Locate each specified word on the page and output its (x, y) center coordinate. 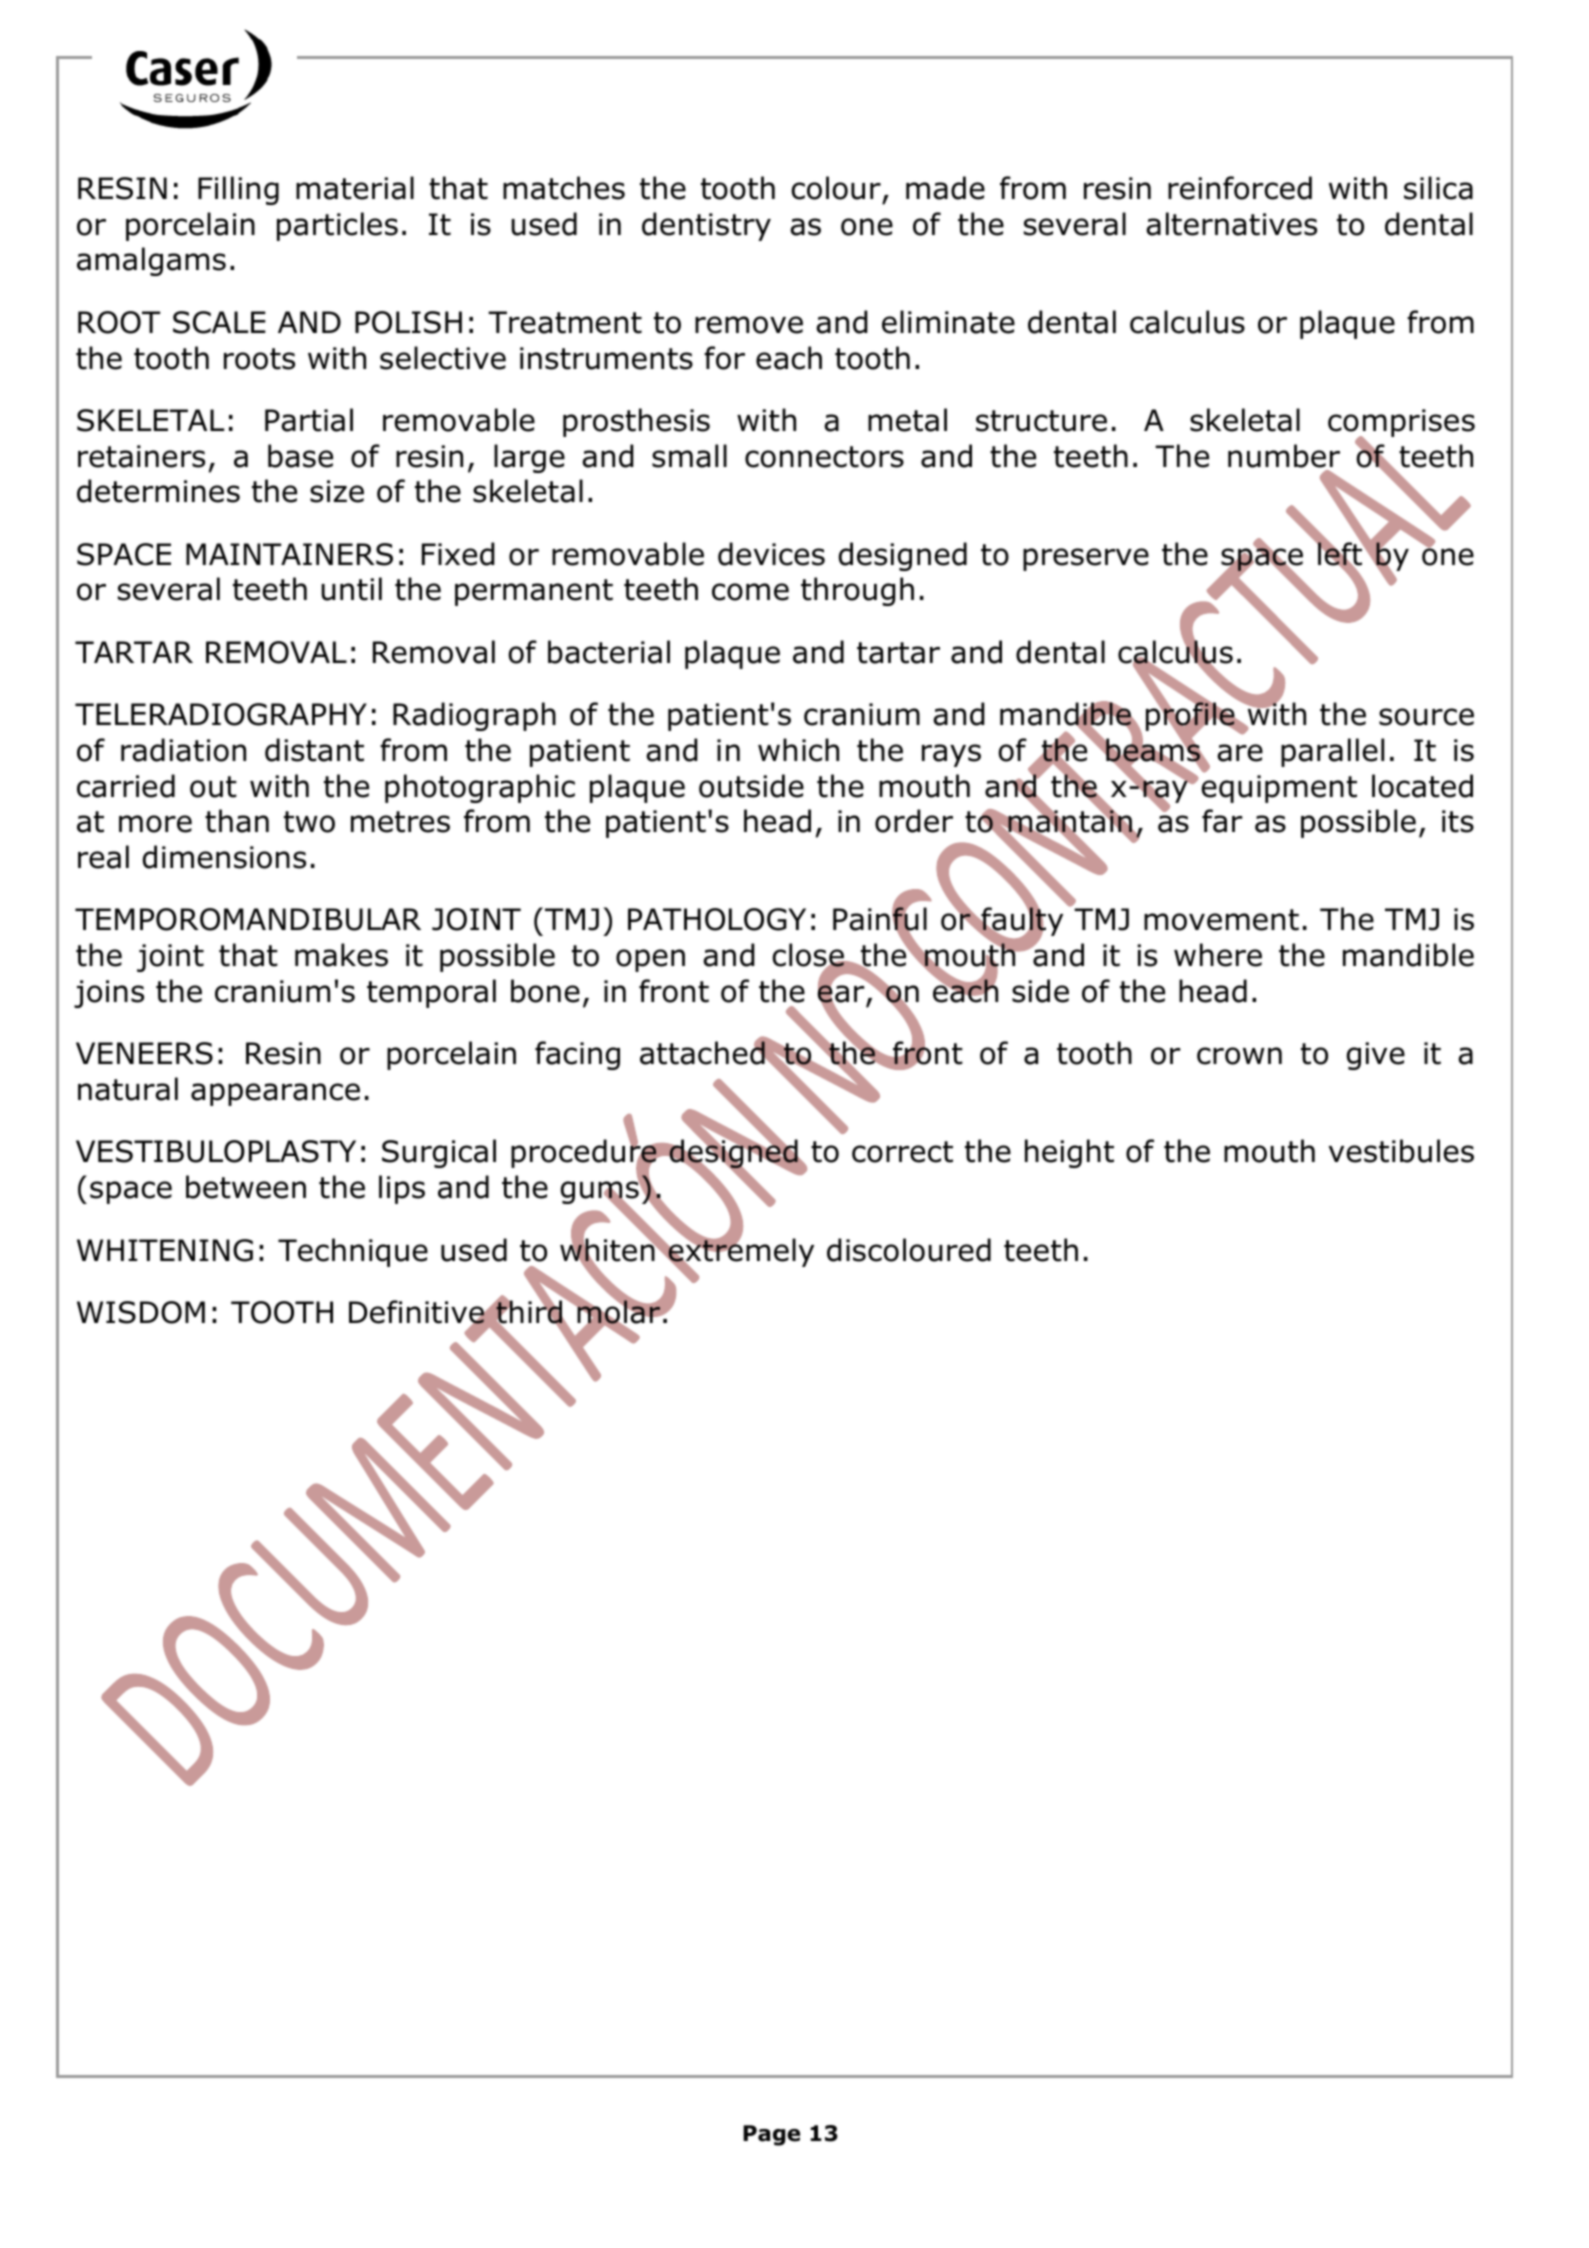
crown (1239, 1056)
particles (337, 226)
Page (771, 2135)
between (246, 1187)
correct (902, 1152)
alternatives (1231, 224)
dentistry (706, 226)
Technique (353, 1252)
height (1069, 1153)
